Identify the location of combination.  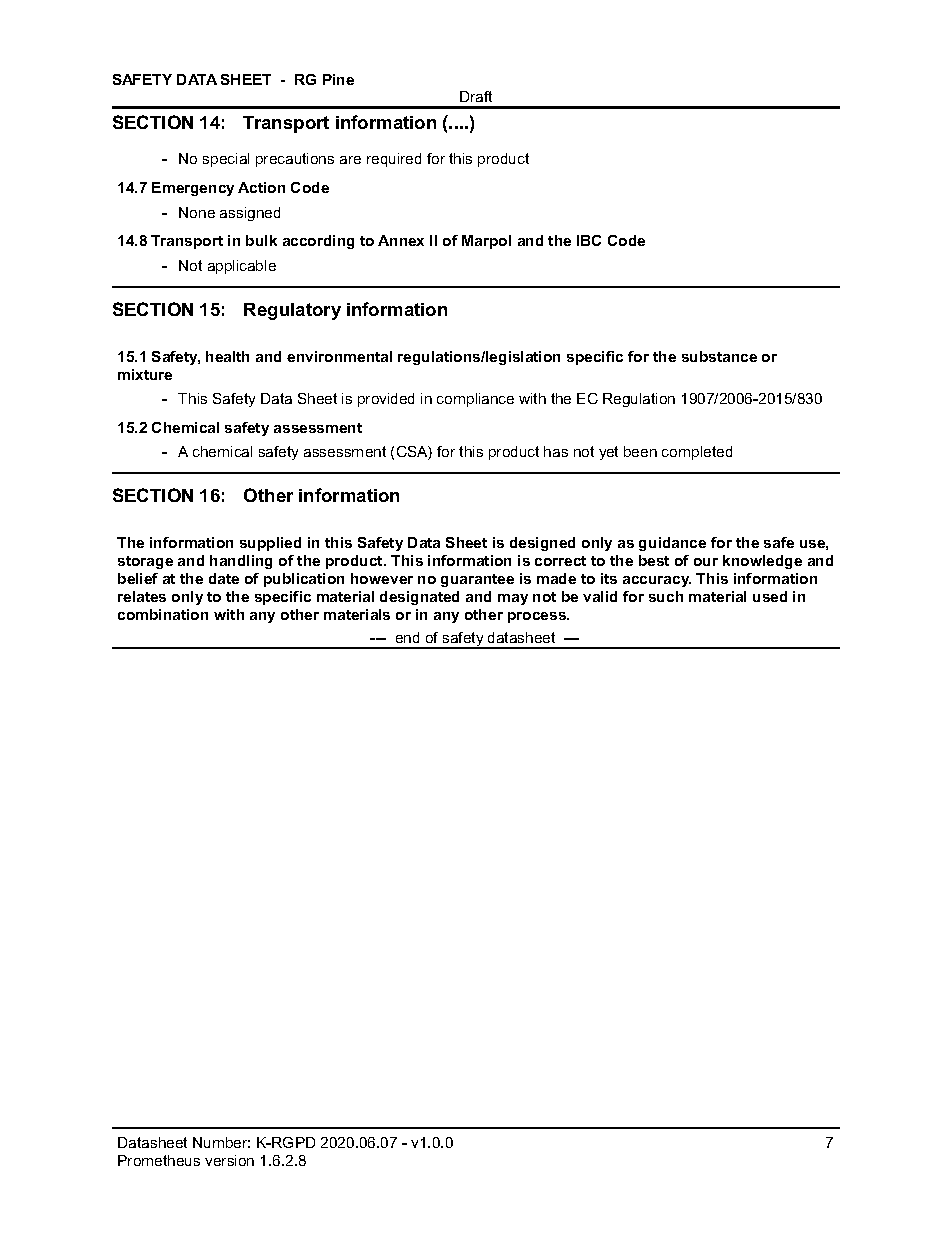
(163, 614).
